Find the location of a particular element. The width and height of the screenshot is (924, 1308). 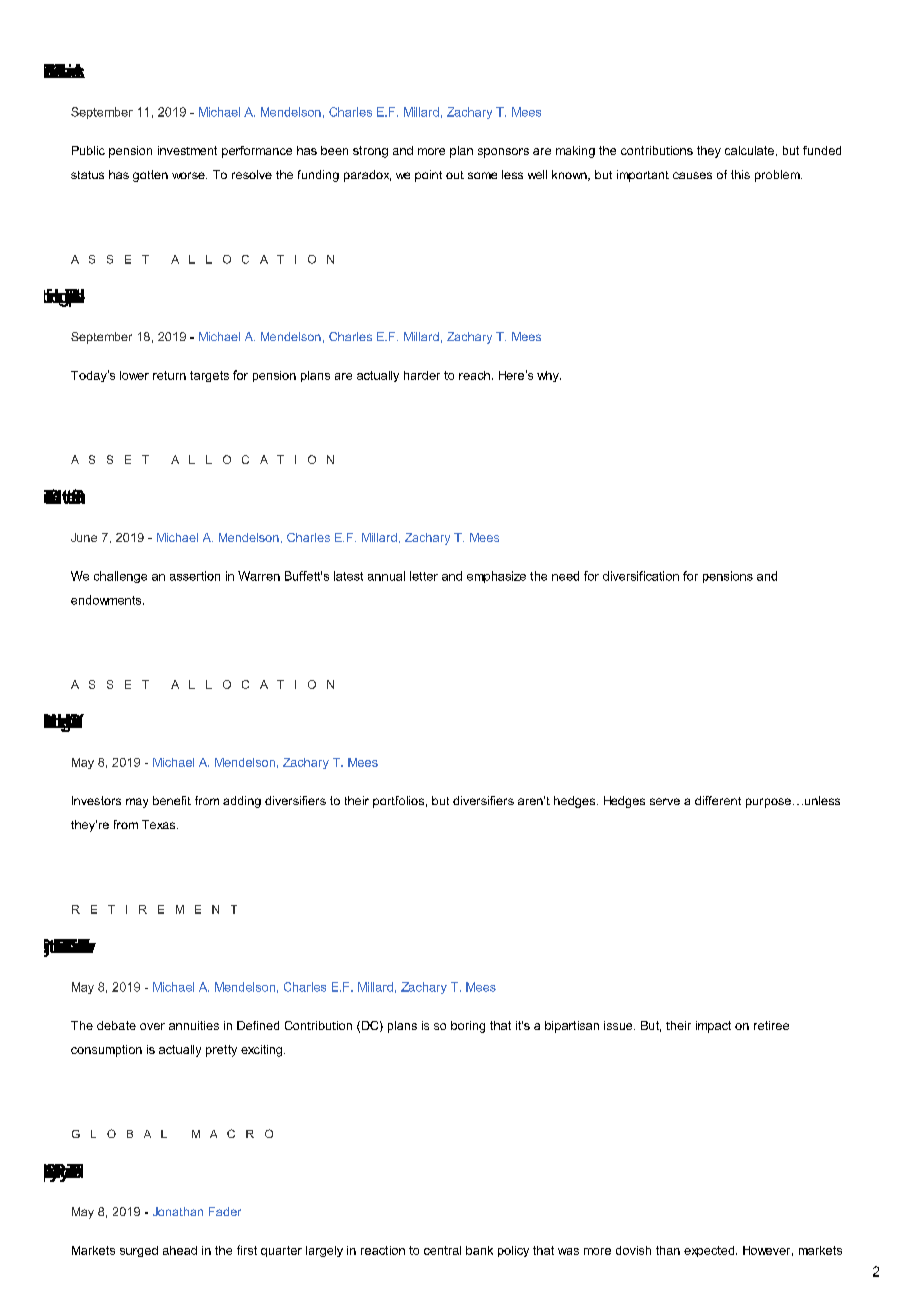

return is located at coordinates (169, 375).
